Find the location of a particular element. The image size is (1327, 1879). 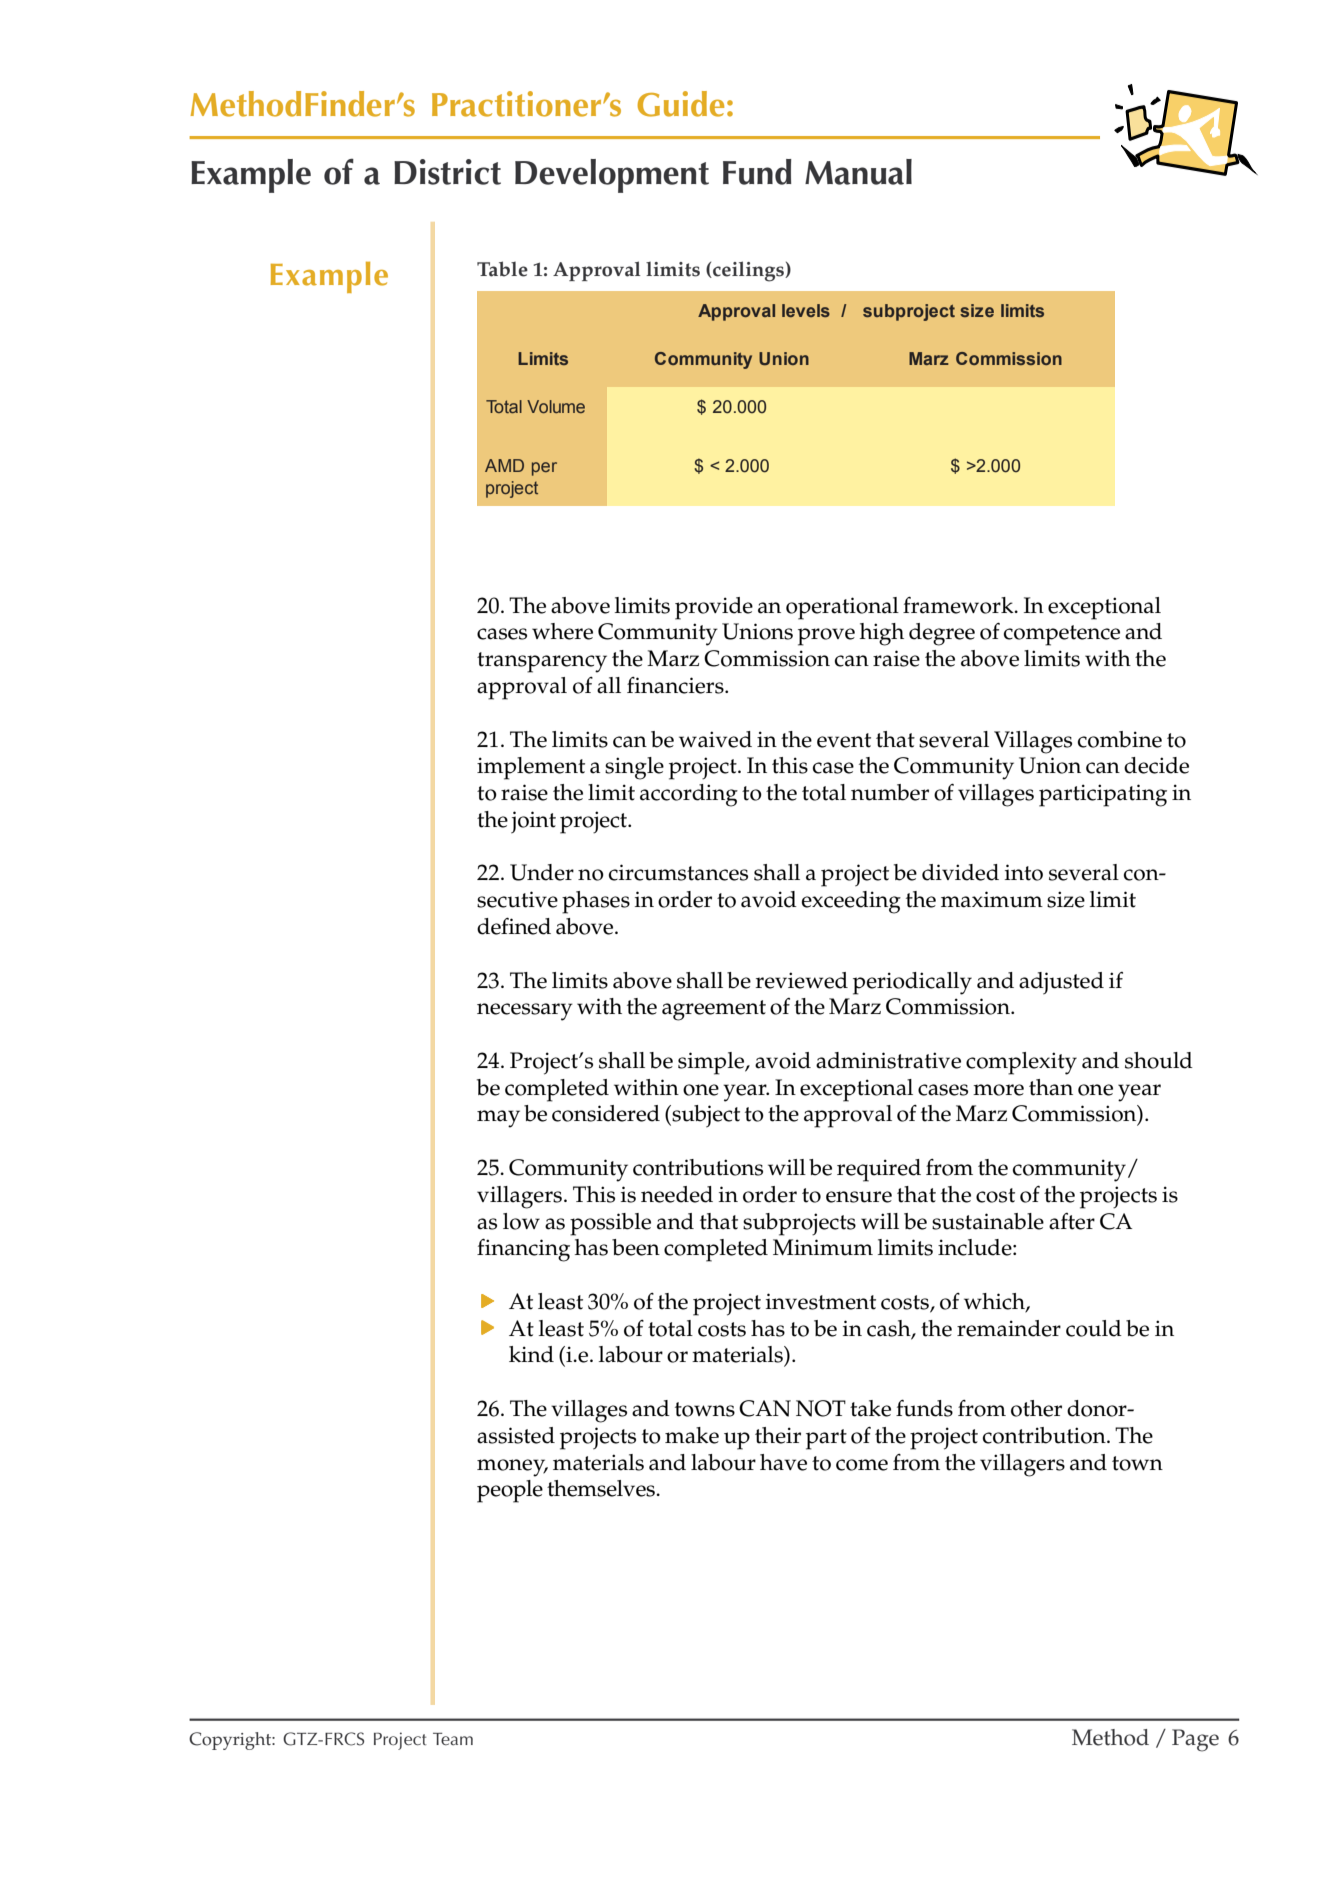

Team is located at coordinates (453, 1739).
